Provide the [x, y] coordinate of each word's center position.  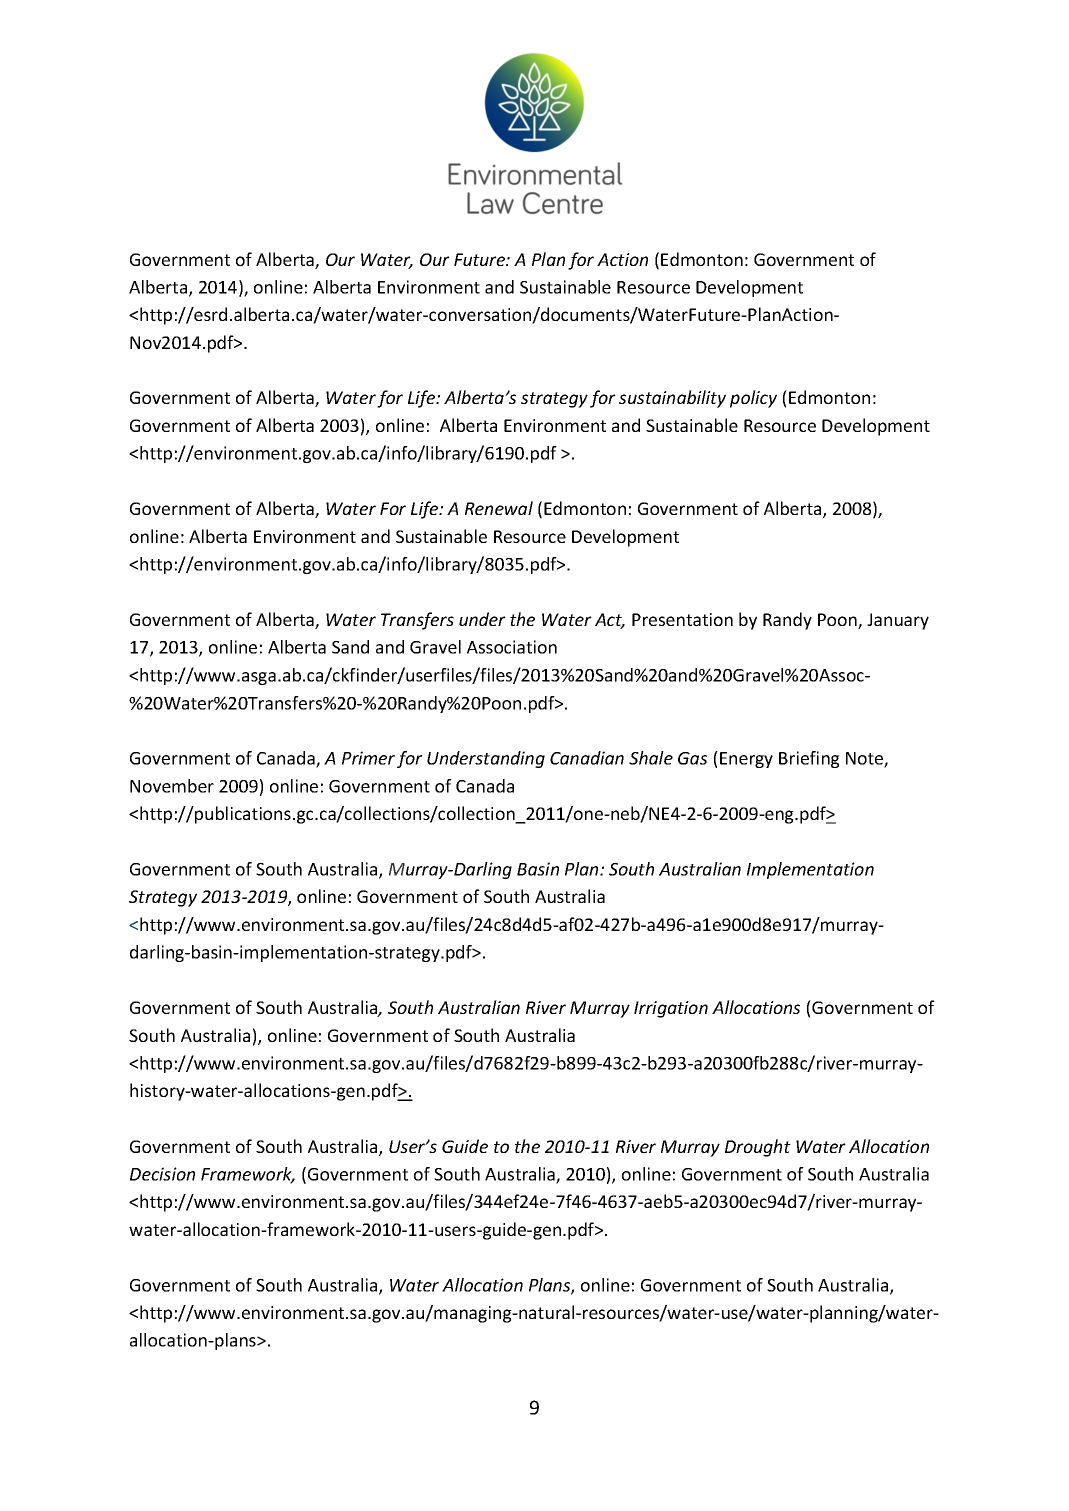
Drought [758, 1148]
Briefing [809, 759]
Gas [692, 758]
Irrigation [671, 1009]
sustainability [672, 399]
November [172, 786]
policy [753, 399]
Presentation [682, 619]
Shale [651, 758]
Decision [162, 1174]
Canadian [587, 758]
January [898, 621]
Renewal [499, 508]
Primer [368, 758]
